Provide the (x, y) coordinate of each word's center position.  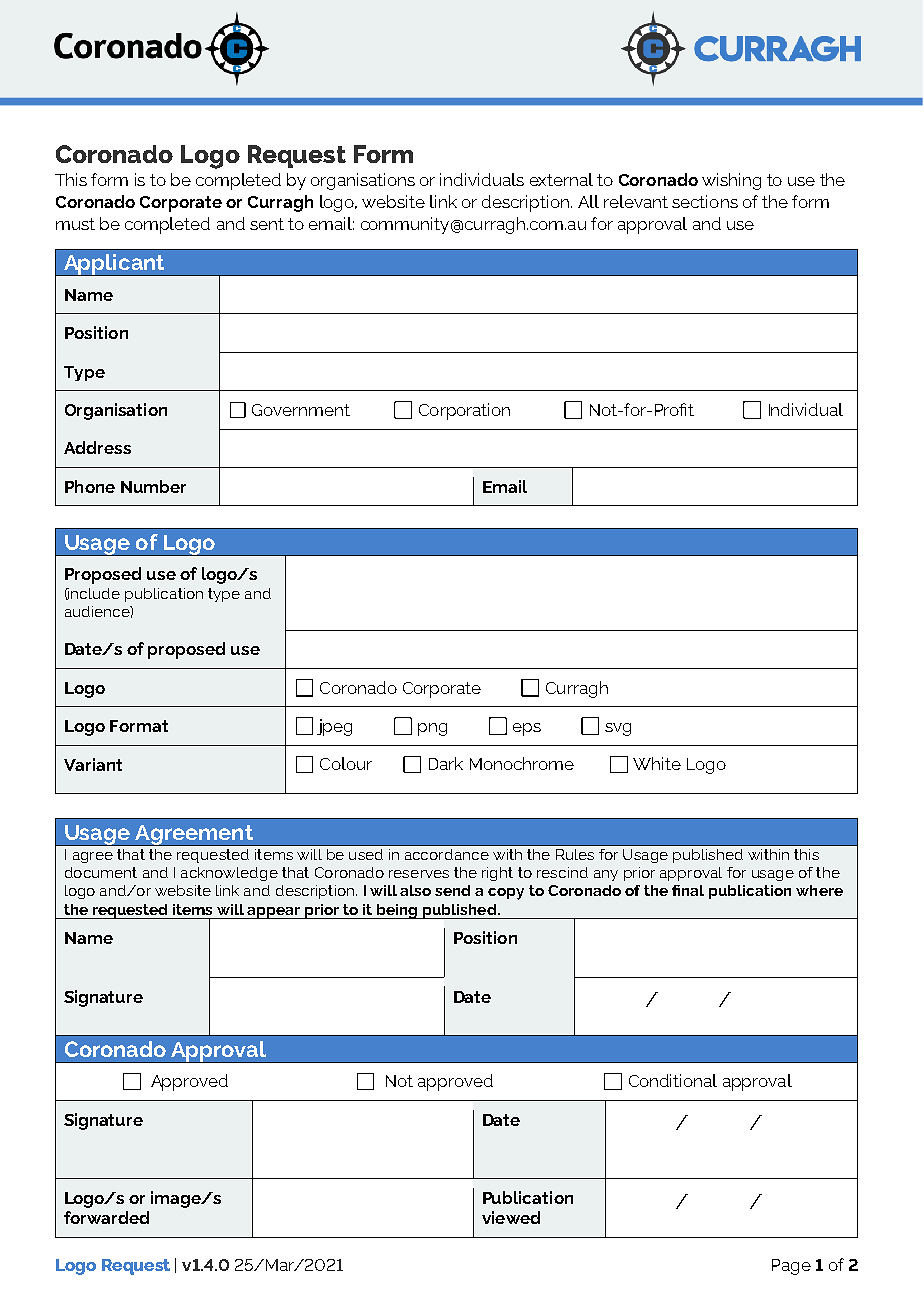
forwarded (106, 1217)
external (561, 179)
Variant (93, 764)
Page (791, 1267)
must (75, 224)
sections (705, 201)
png (432, 729)
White (657, 763)
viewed (511, 1217)
